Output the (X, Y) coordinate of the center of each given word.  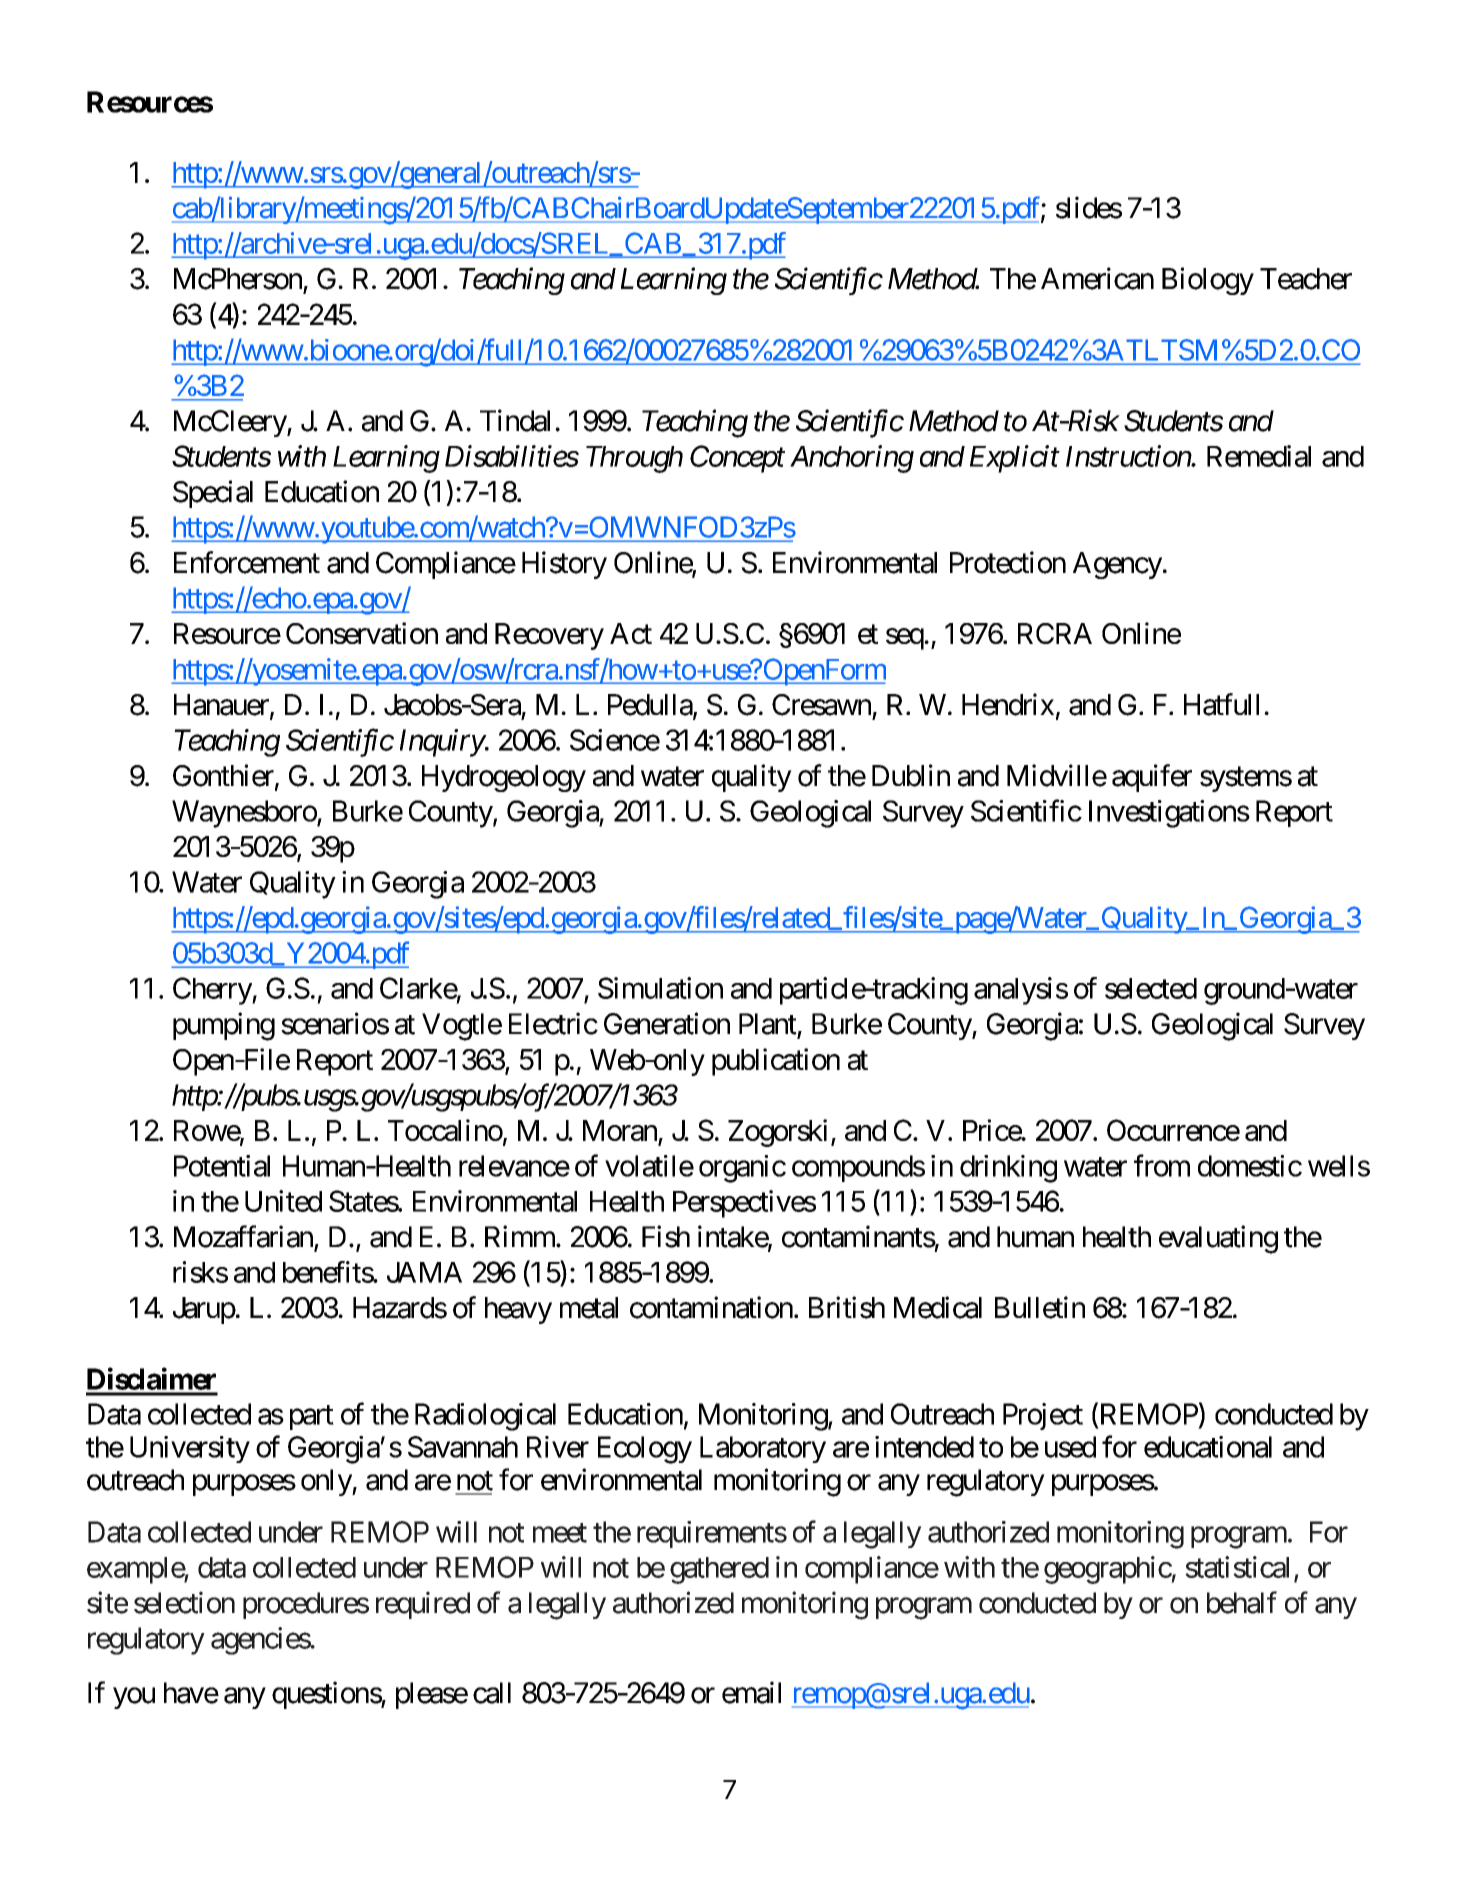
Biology (1208, 281)
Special (213, 494)
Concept (737, 459)
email (751, 1692)
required (423, 1605)
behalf (1242, 1602)
